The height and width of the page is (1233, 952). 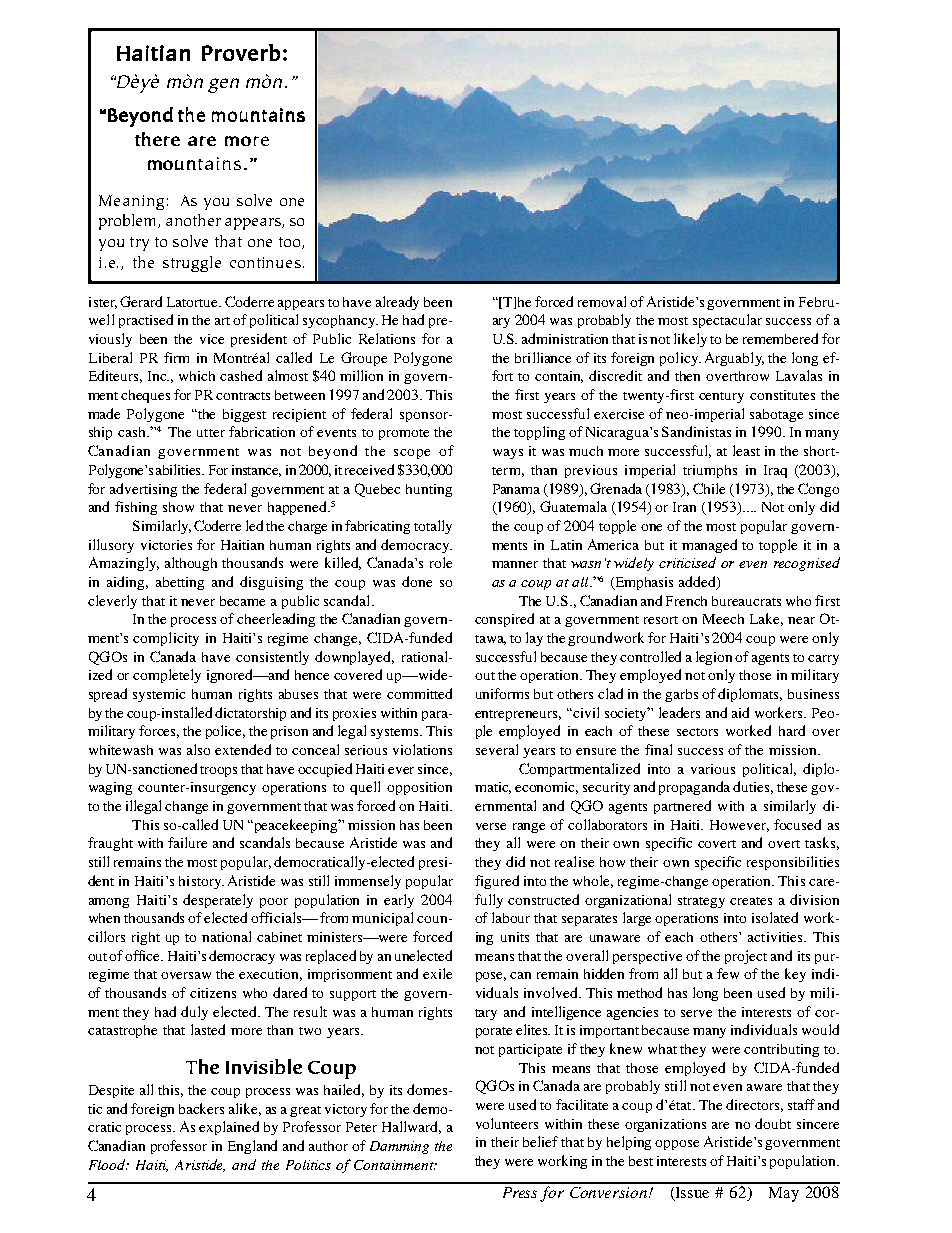 What do you see at coordinates (187, 842) in the page?
I see `failure` at bounding box center [187, 842].
